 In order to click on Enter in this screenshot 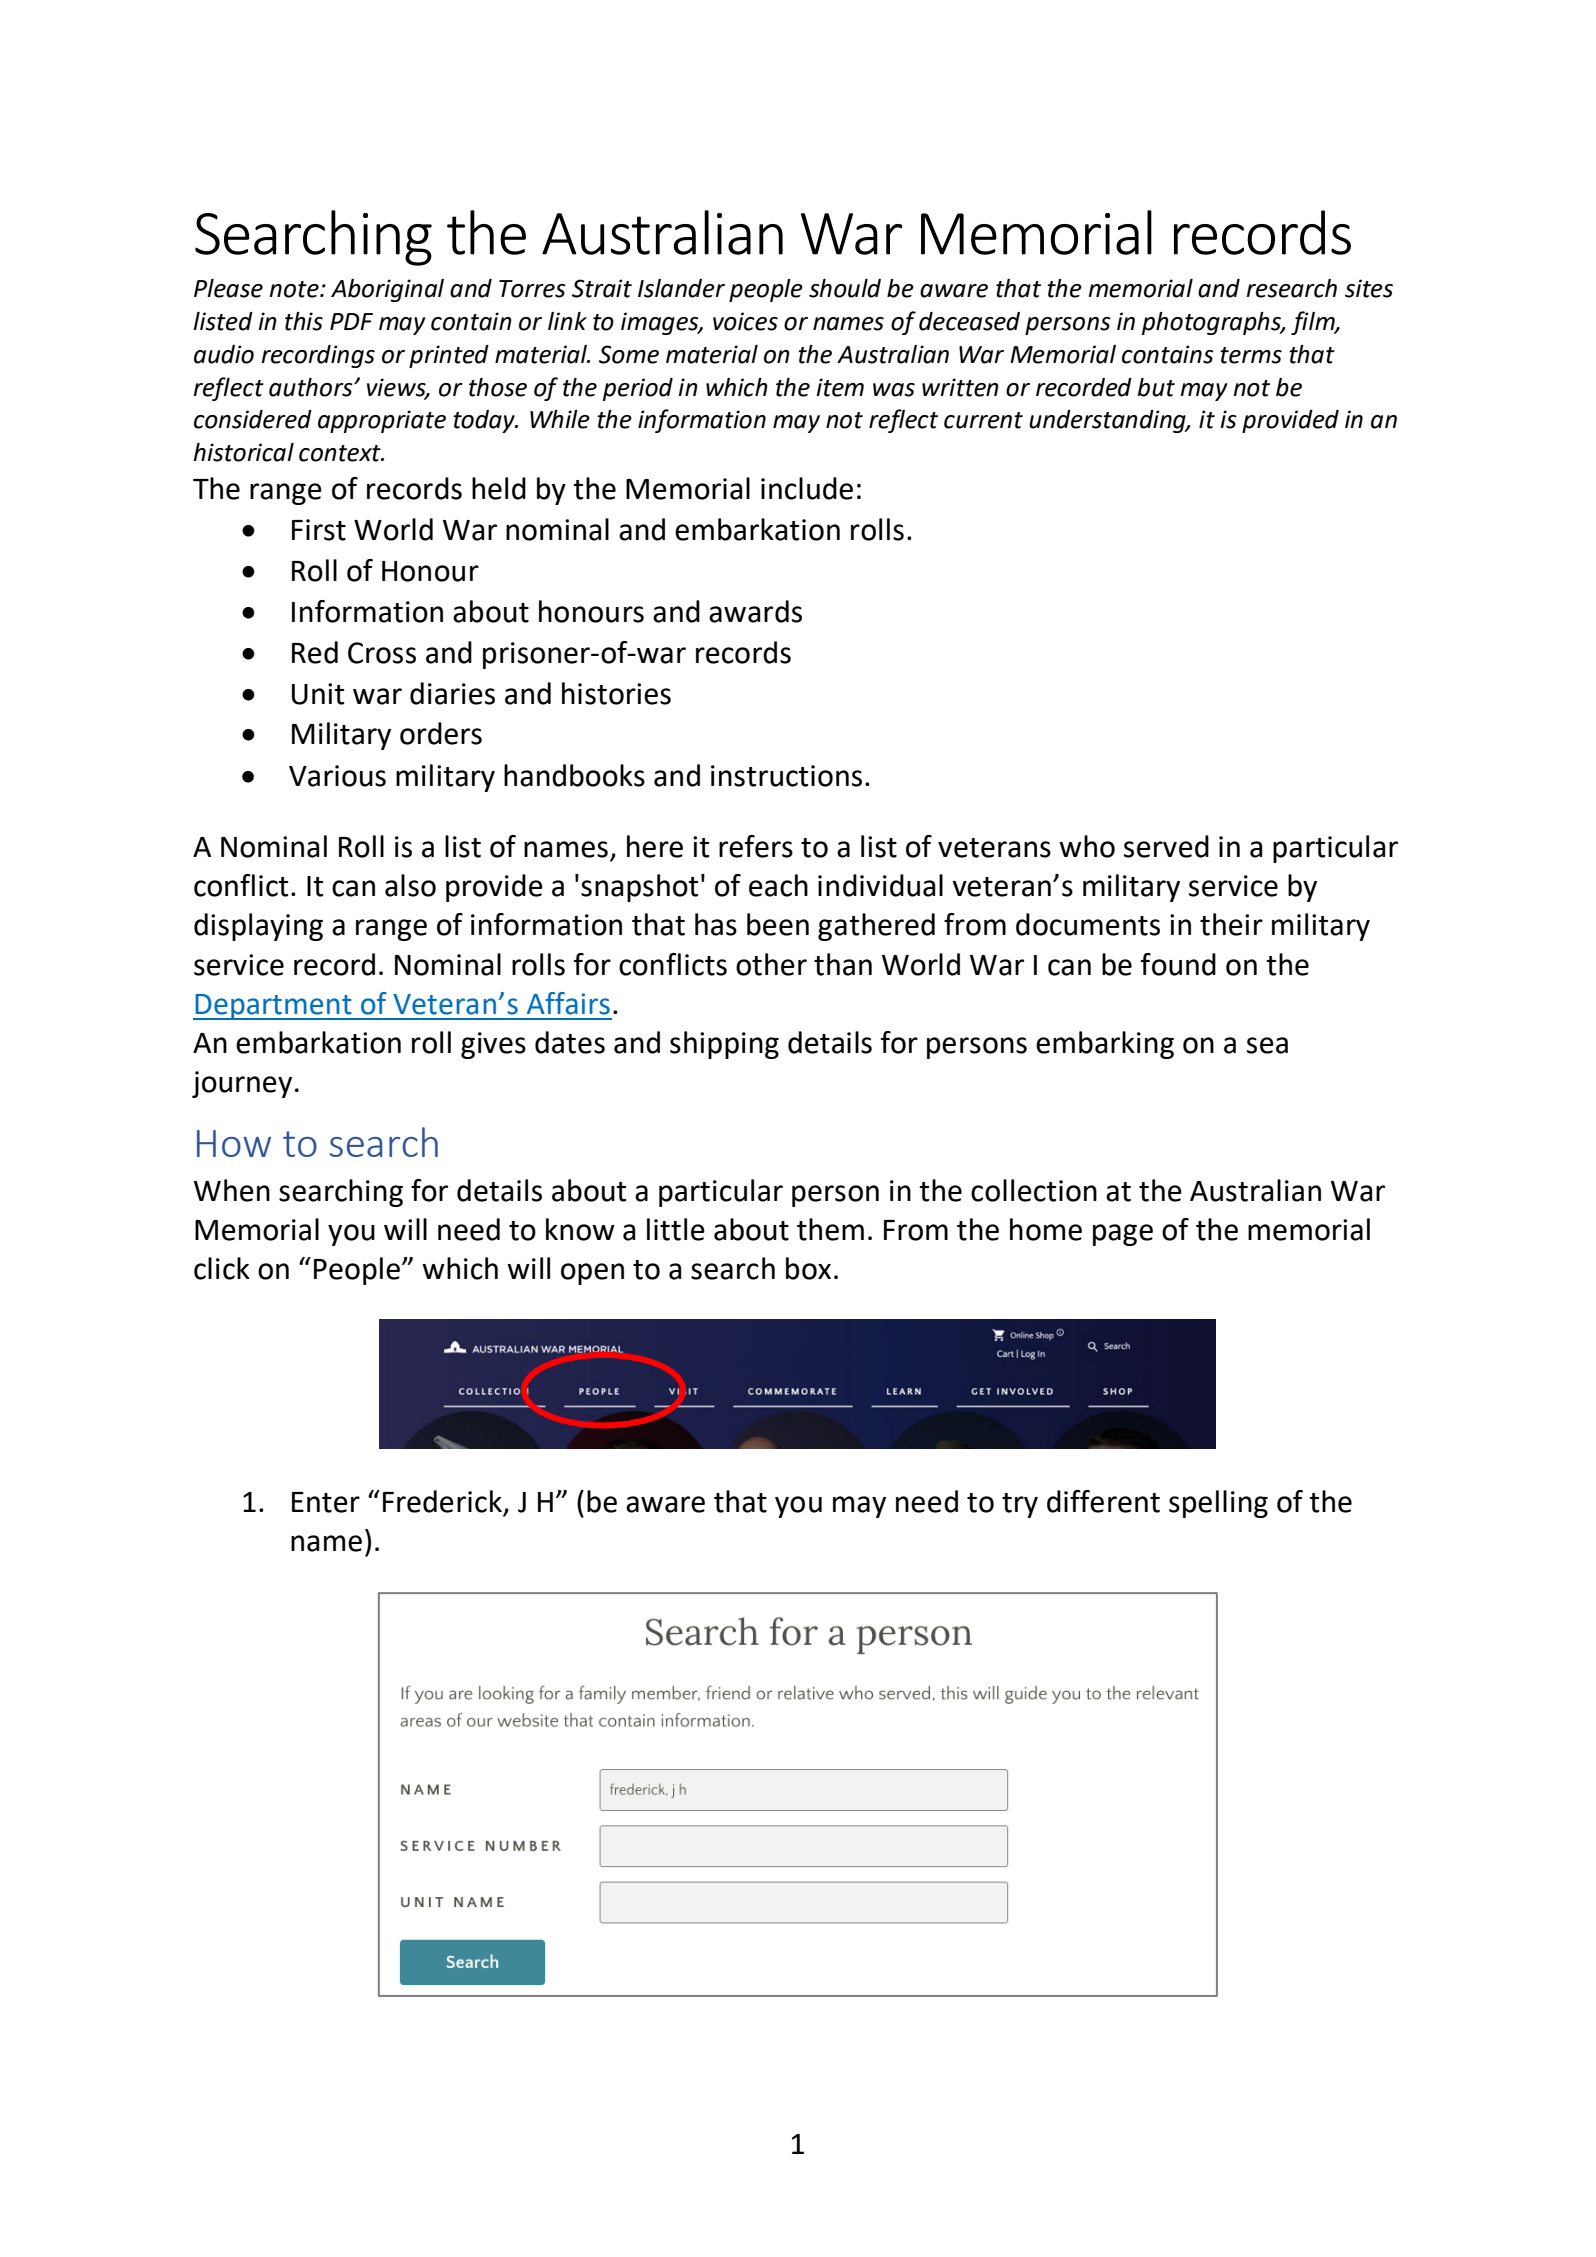, I will do `click(326, 1502)`.
